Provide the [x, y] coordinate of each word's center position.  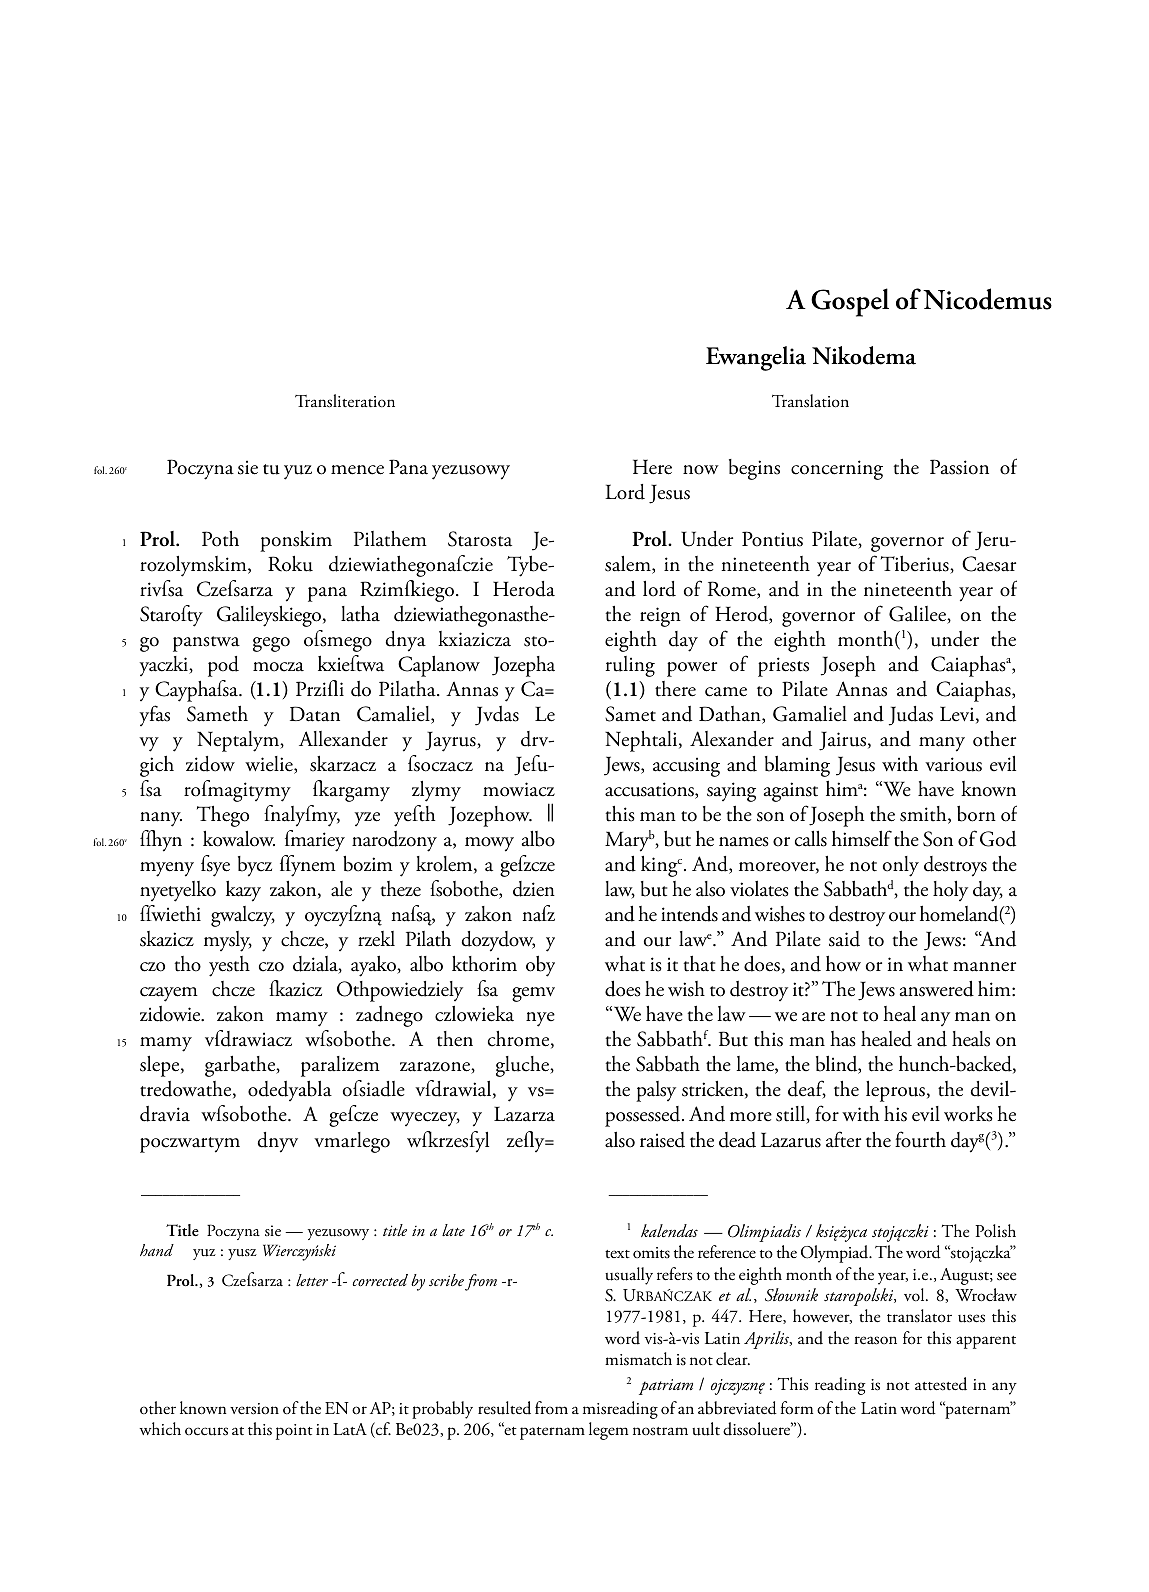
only [901, 866]
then [455, 1039]
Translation [810, 401]
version [254, 1409]
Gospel [850, 302]
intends [689, 913]
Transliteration [345, 401]
